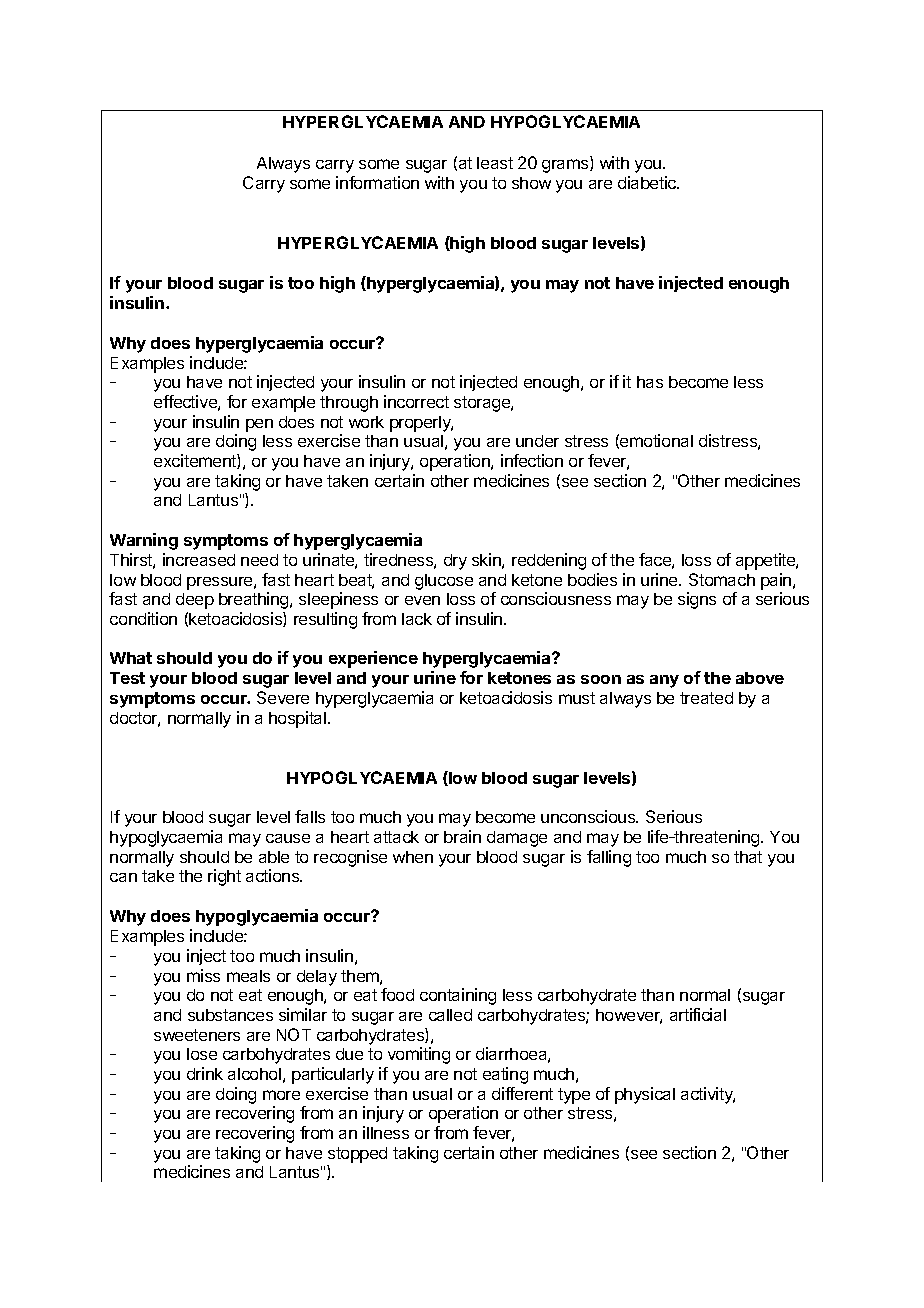 The width and height of the image is (924, 1308). I want to click on drink, so click(205, 1073).
